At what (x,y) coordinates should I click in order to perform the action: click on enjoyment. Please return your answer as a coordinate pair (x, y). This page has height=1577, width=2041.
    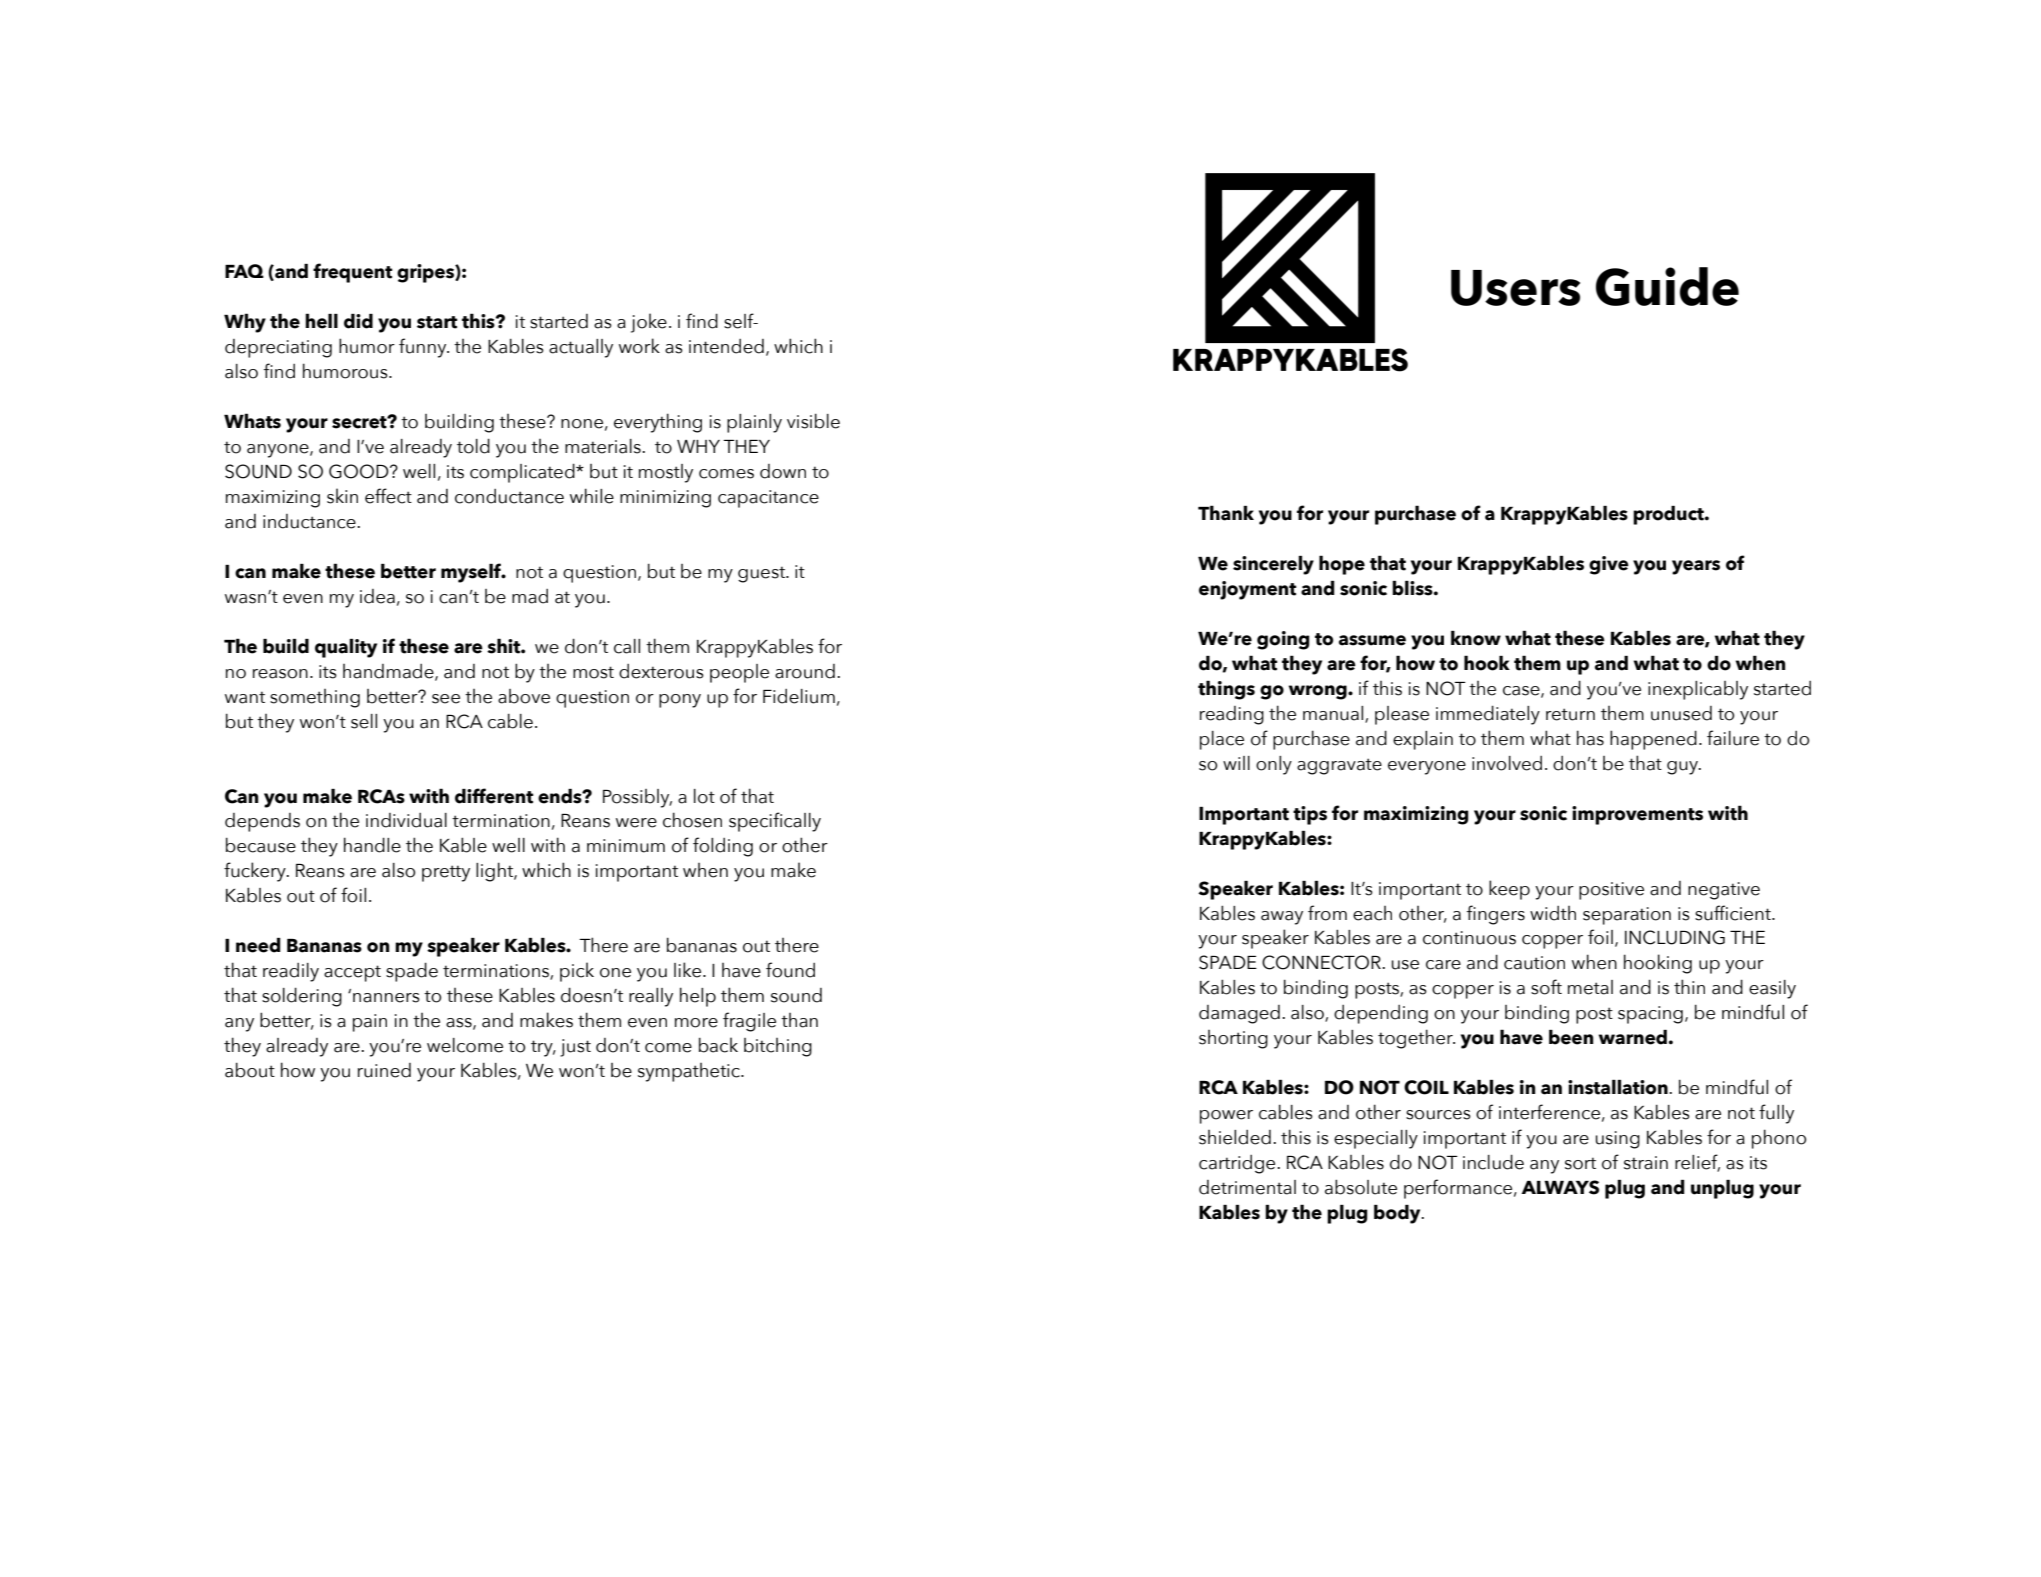
    Looking at the image, I should click on (1247, 590).
